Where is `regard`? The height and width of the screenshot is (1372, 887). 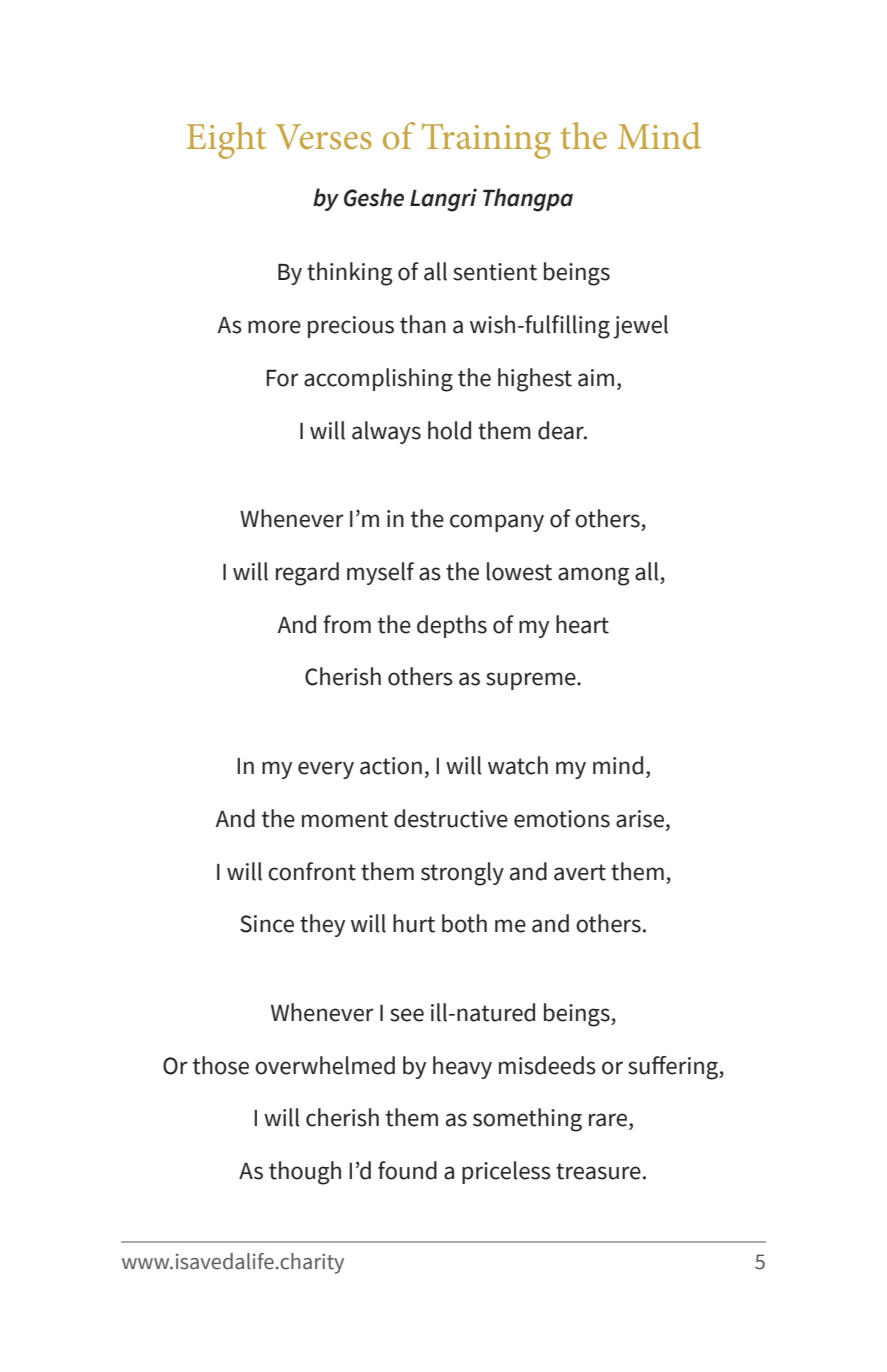
regard is located at coordinates (307, 574).
